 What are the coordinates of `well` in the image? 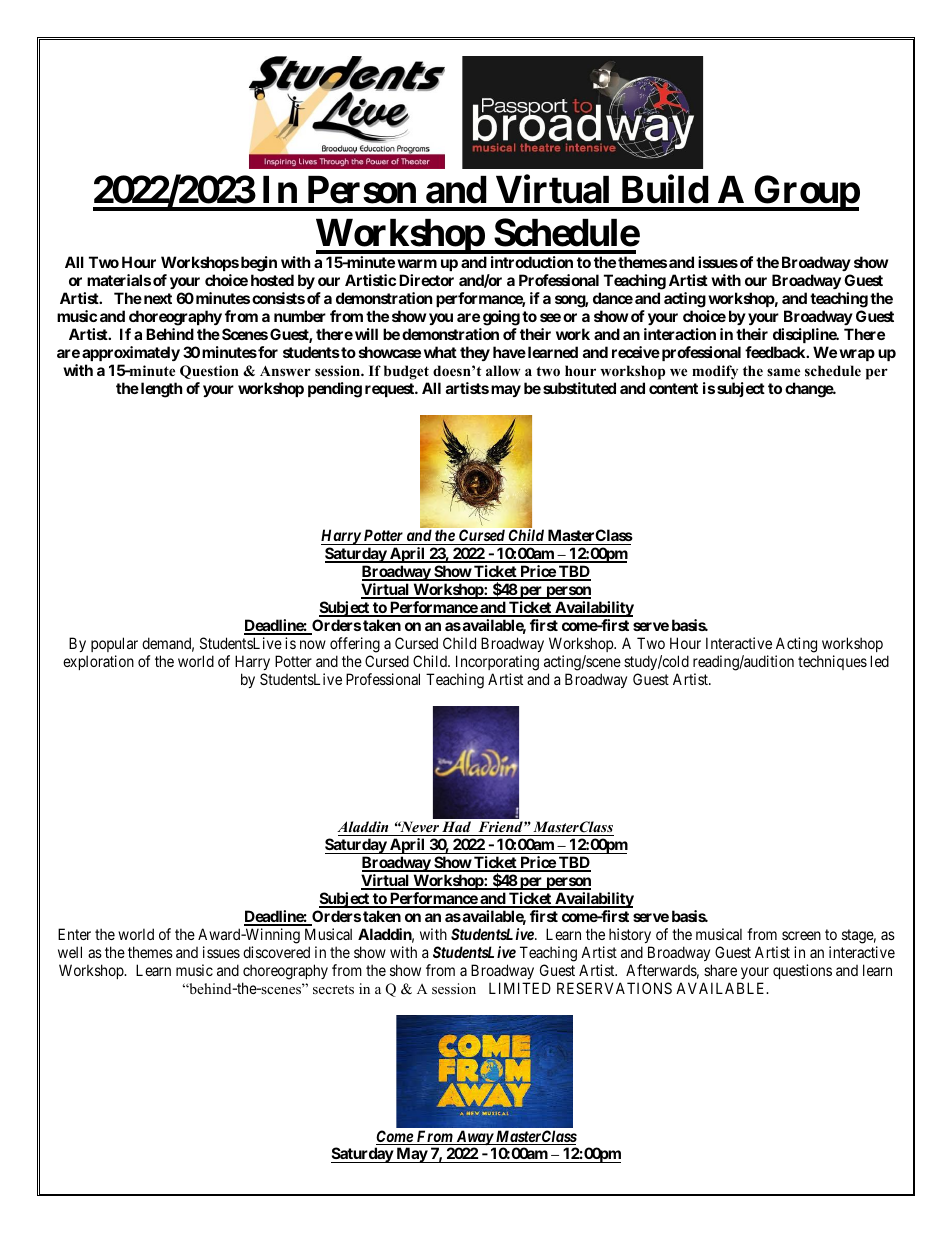 It's located at (70, 952).
